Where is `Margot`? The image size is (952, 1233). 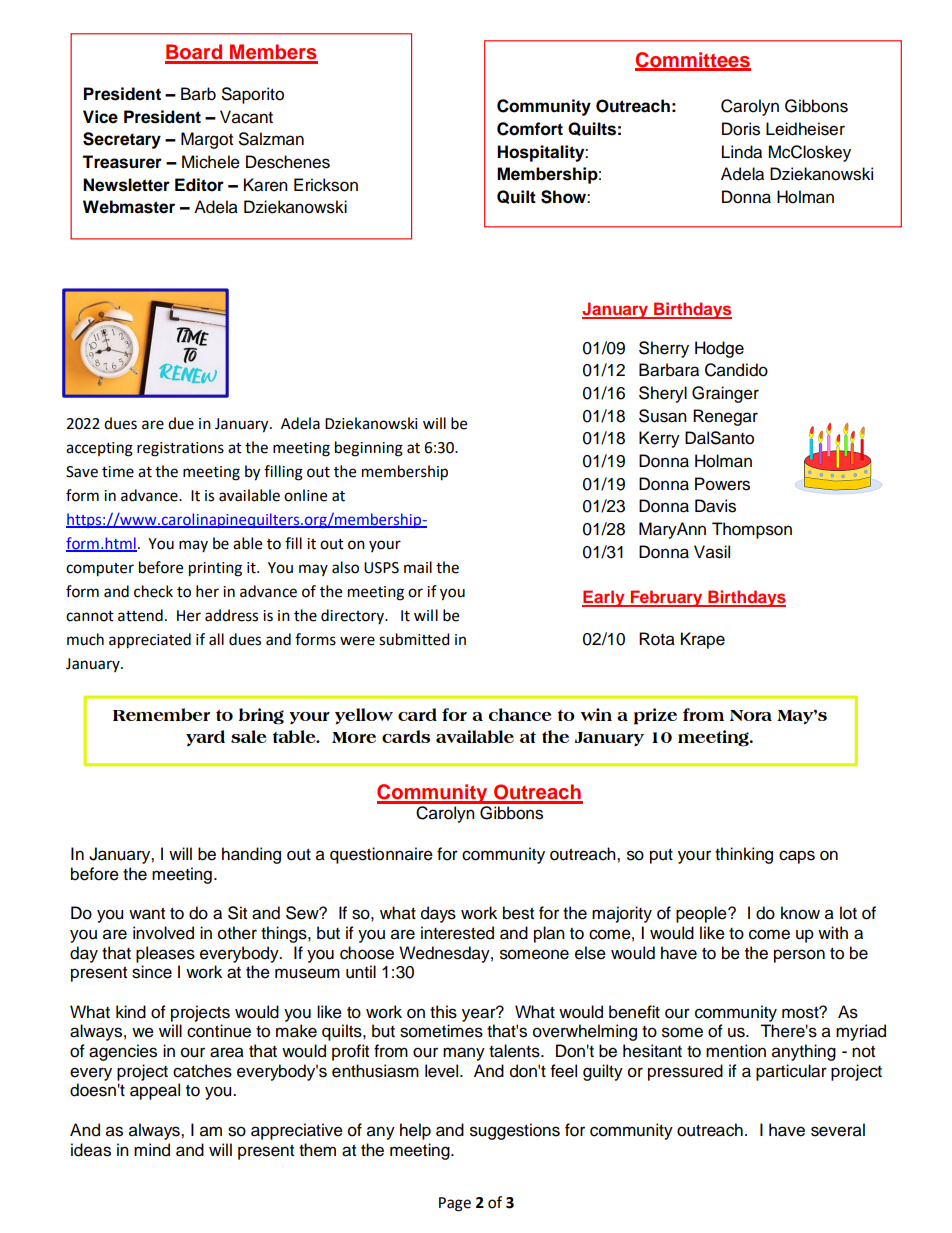
Margot is located at coordinates (207, 140).
